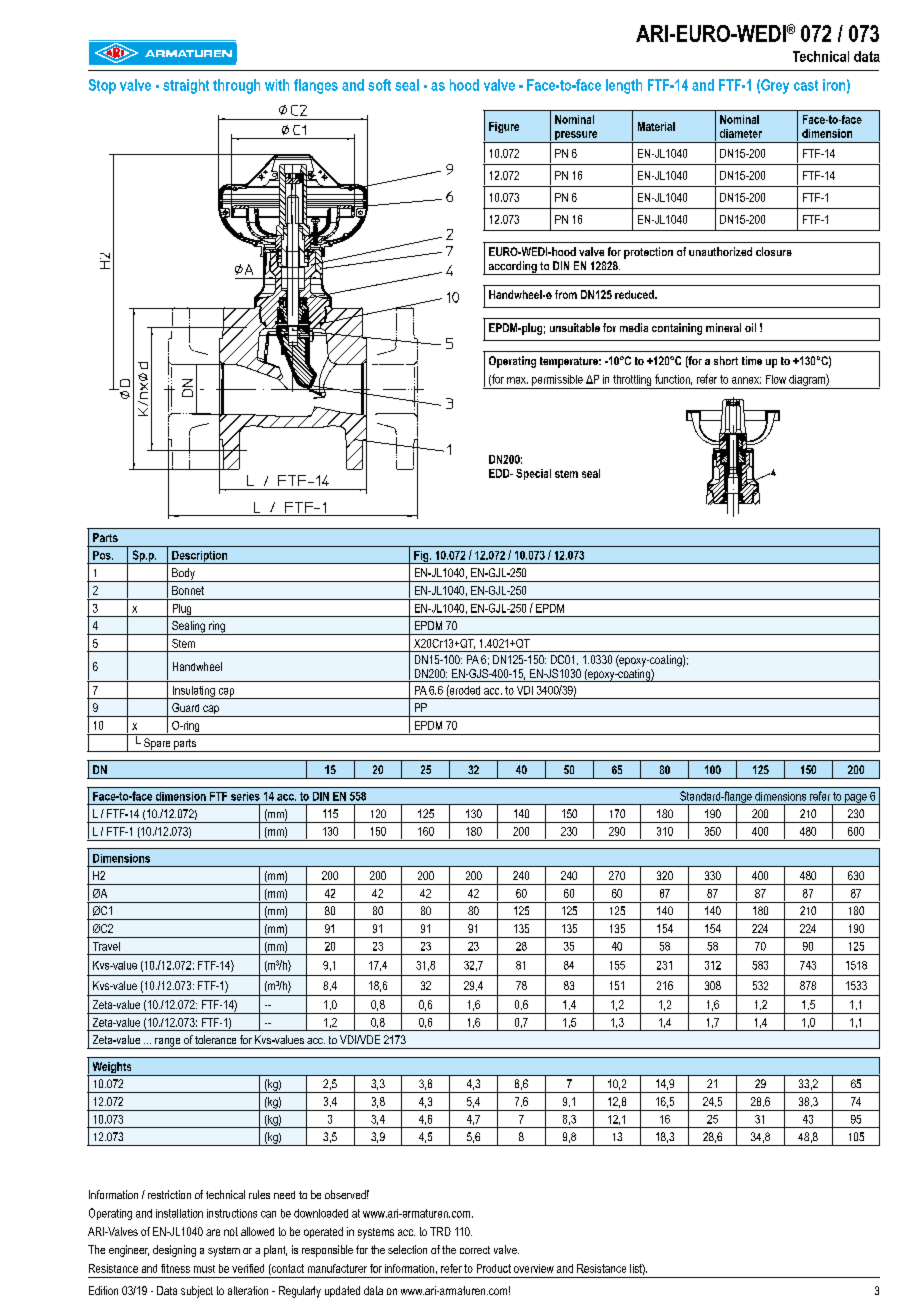 The image size is (924, 1308). Describe the element at coordinates (504, 127) in the page. I see `Figure` at that location.
